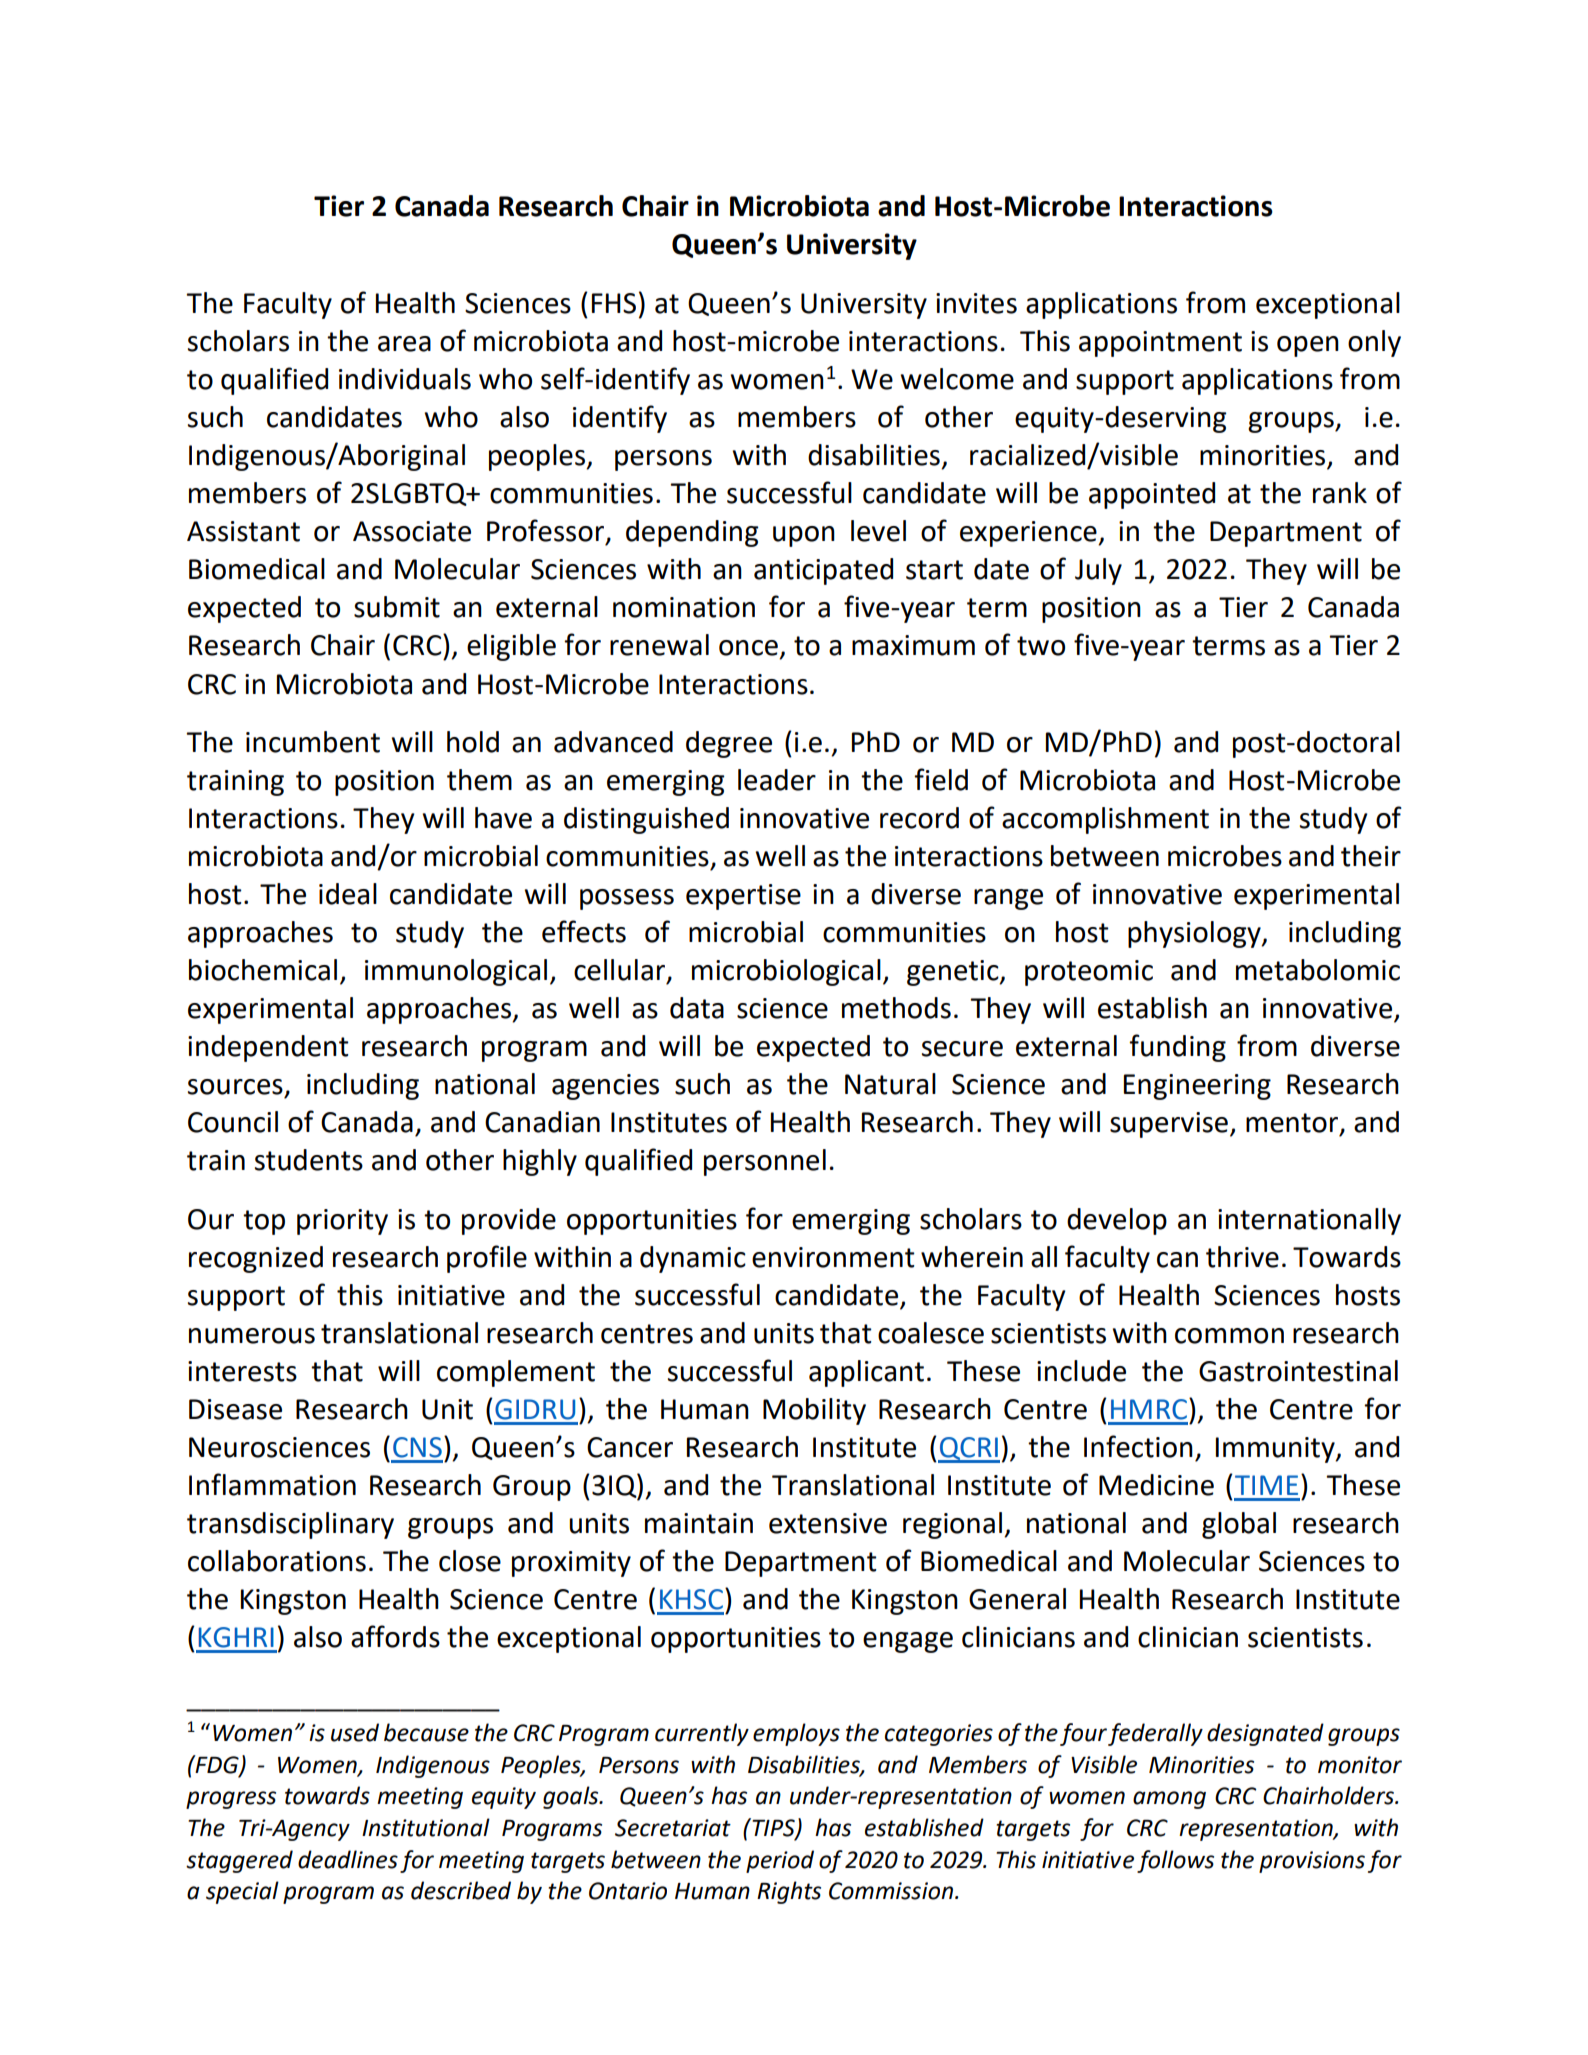  What do you see at coordinates (780, 1861) in the screenshot?
I see `period` at bounding box center [780, 1861].
